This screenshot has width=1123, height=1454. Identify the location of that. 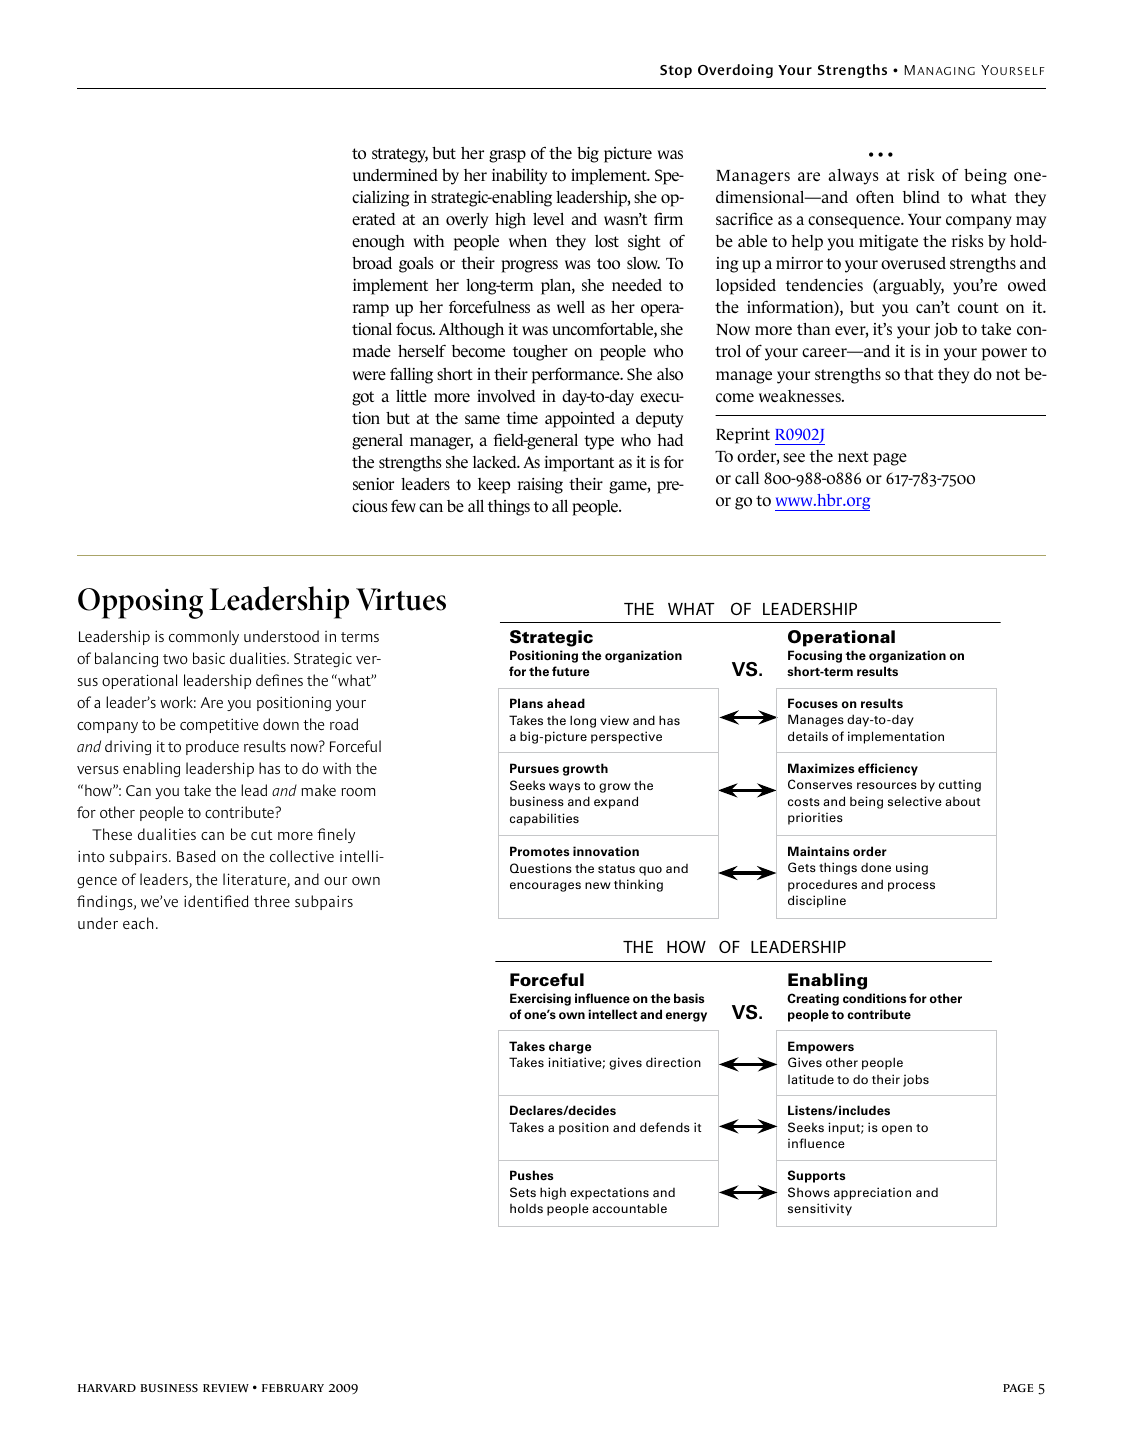
(918, 374).
